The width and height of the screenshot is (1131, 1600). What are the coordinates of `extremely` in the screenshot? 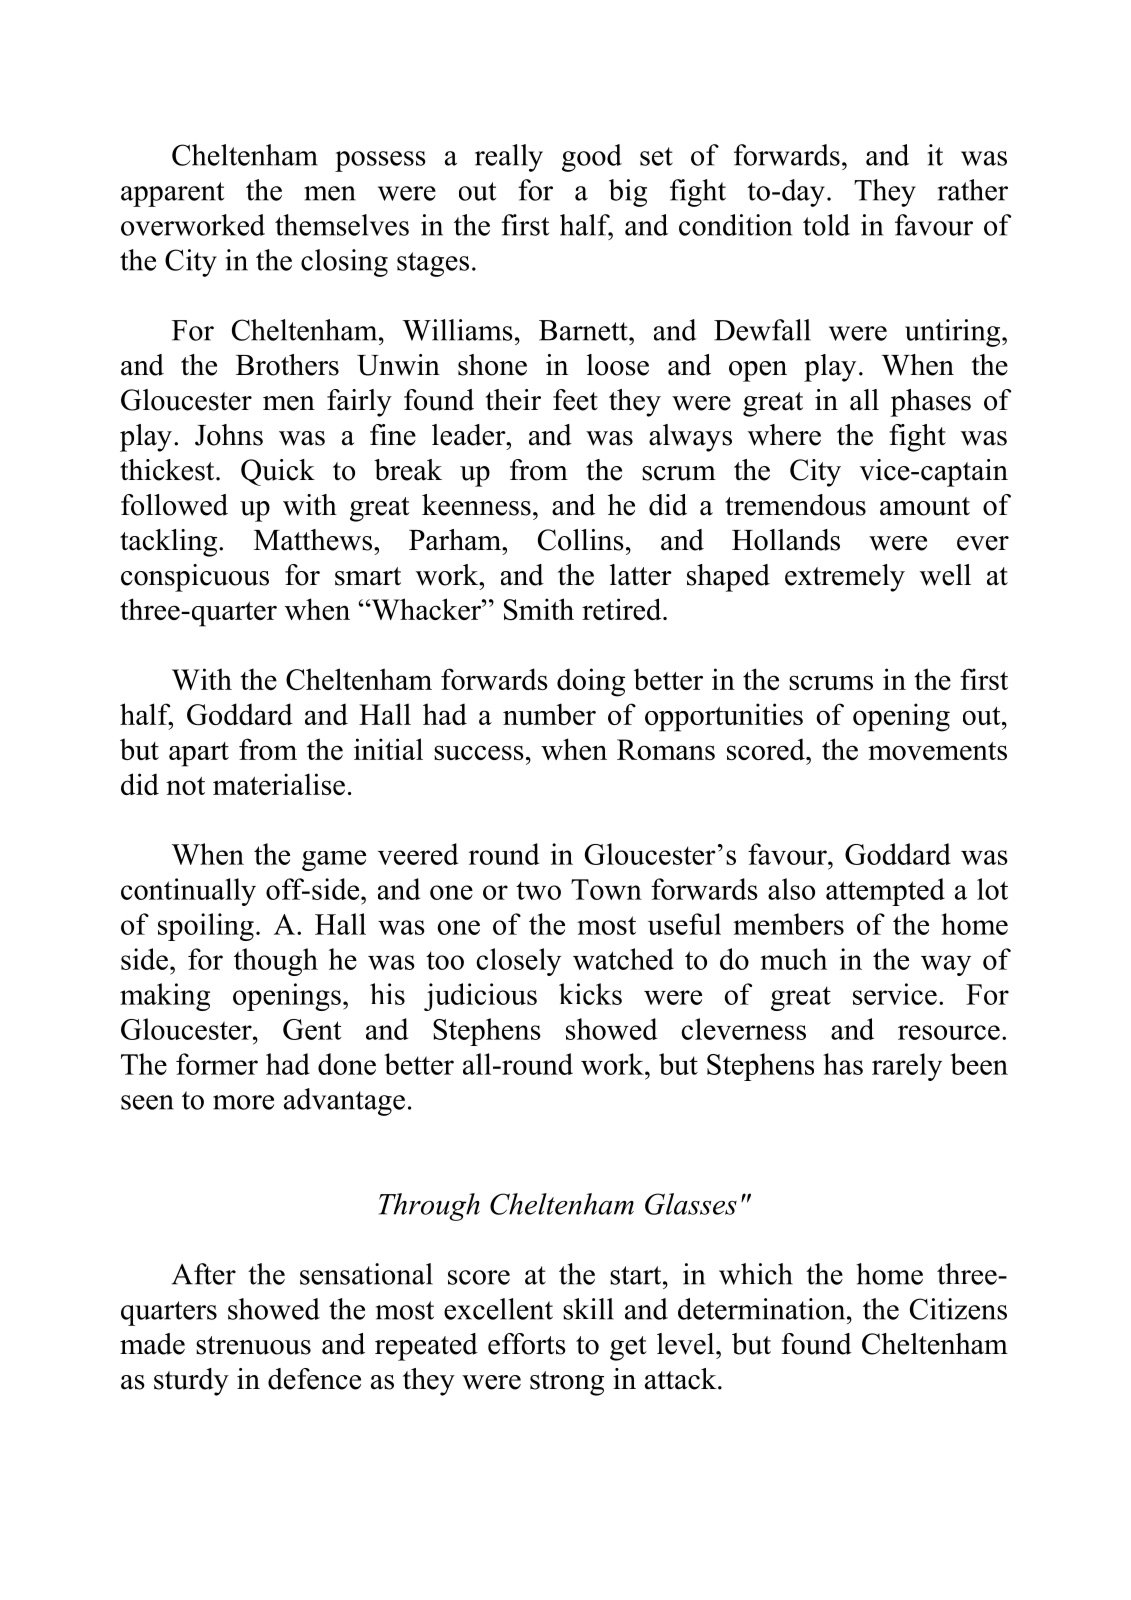 It's located at (845, 578).
